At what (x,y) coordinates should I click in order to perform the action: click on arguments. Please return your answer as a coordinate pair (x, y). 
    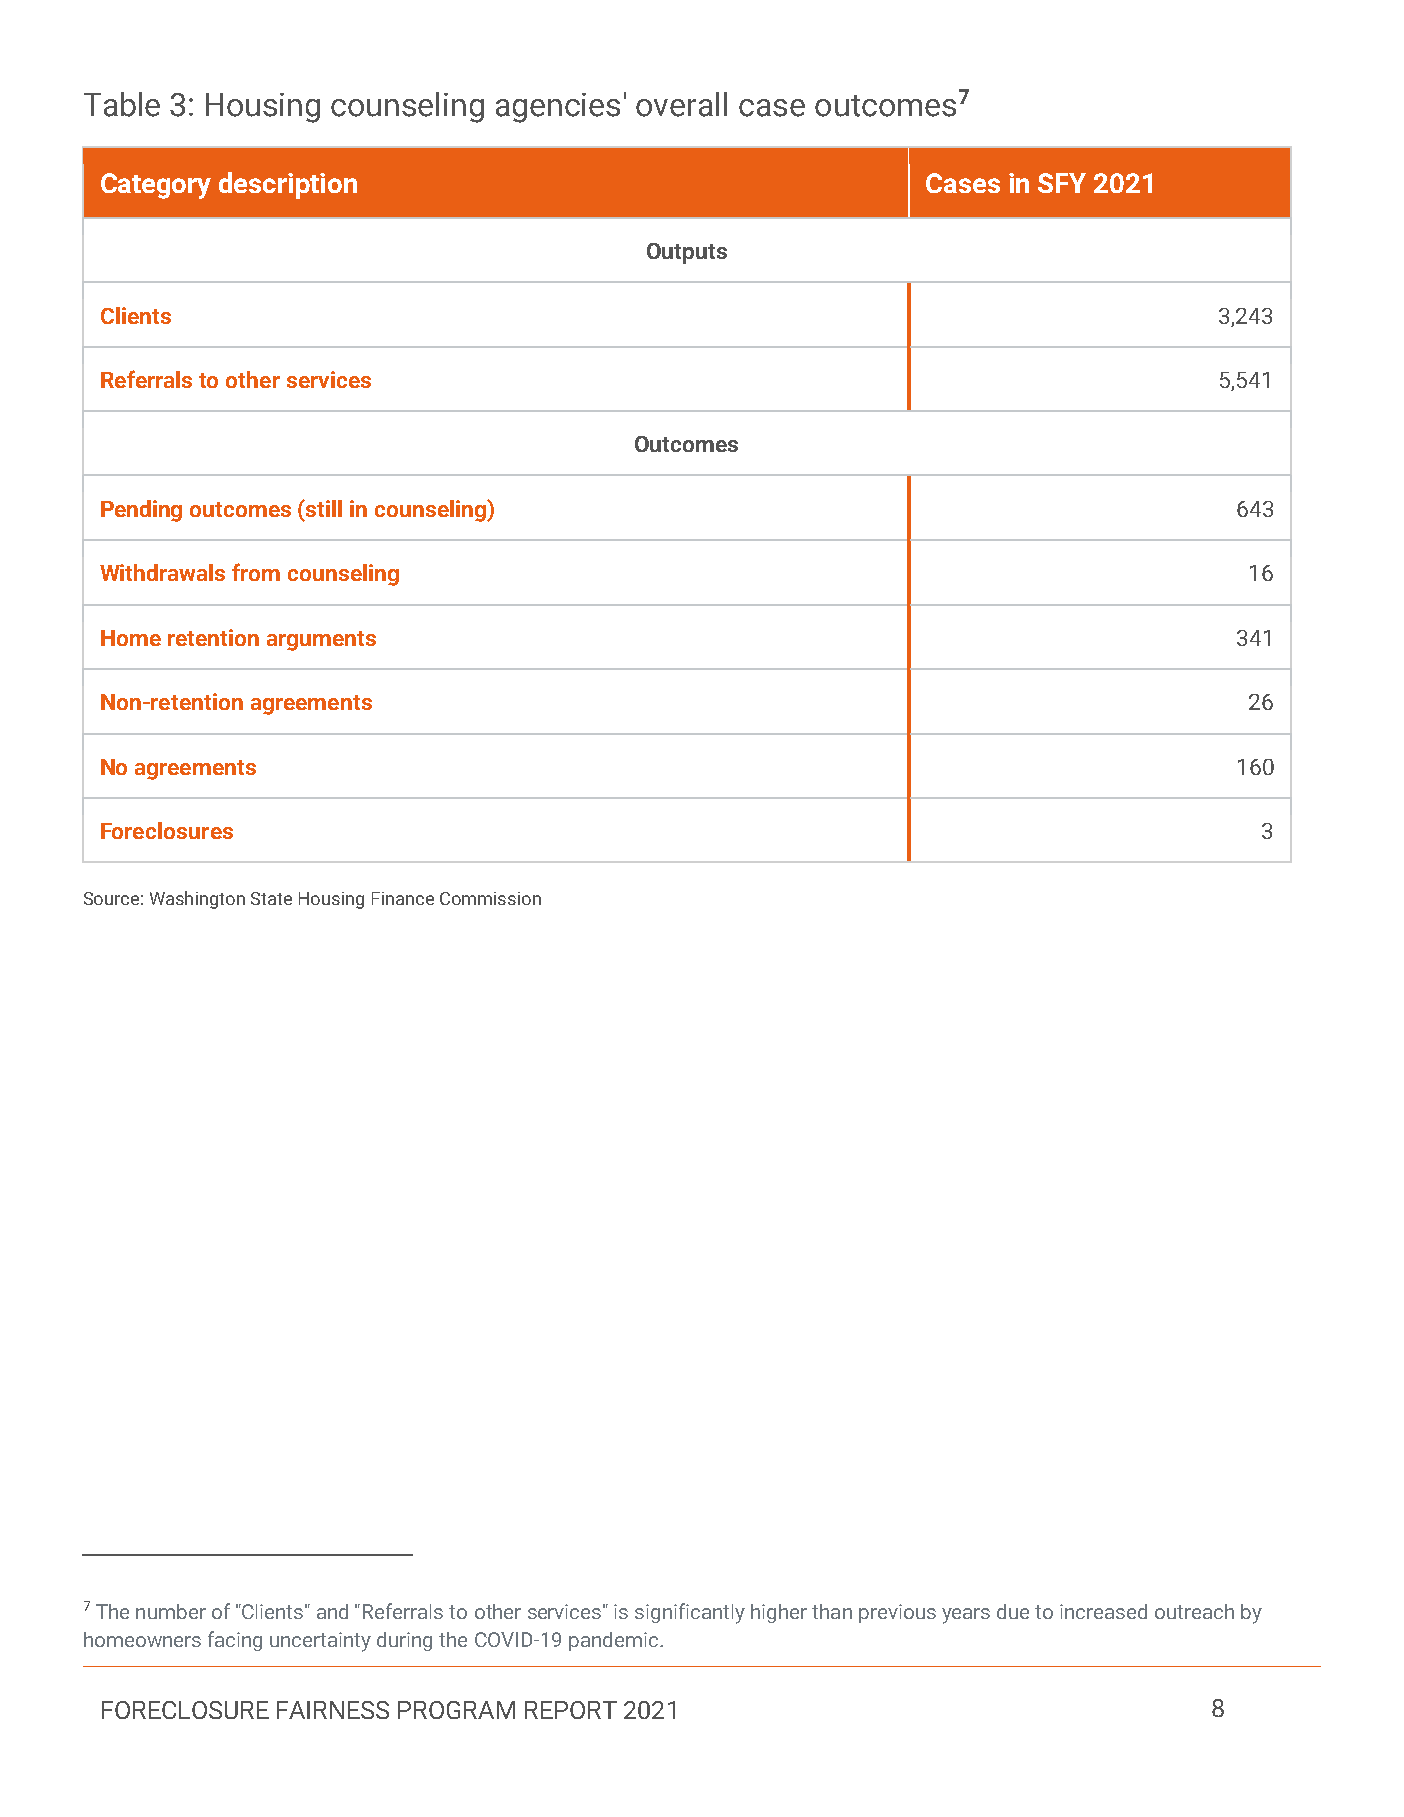
    Looking at the image, I should click on (321, 641).
